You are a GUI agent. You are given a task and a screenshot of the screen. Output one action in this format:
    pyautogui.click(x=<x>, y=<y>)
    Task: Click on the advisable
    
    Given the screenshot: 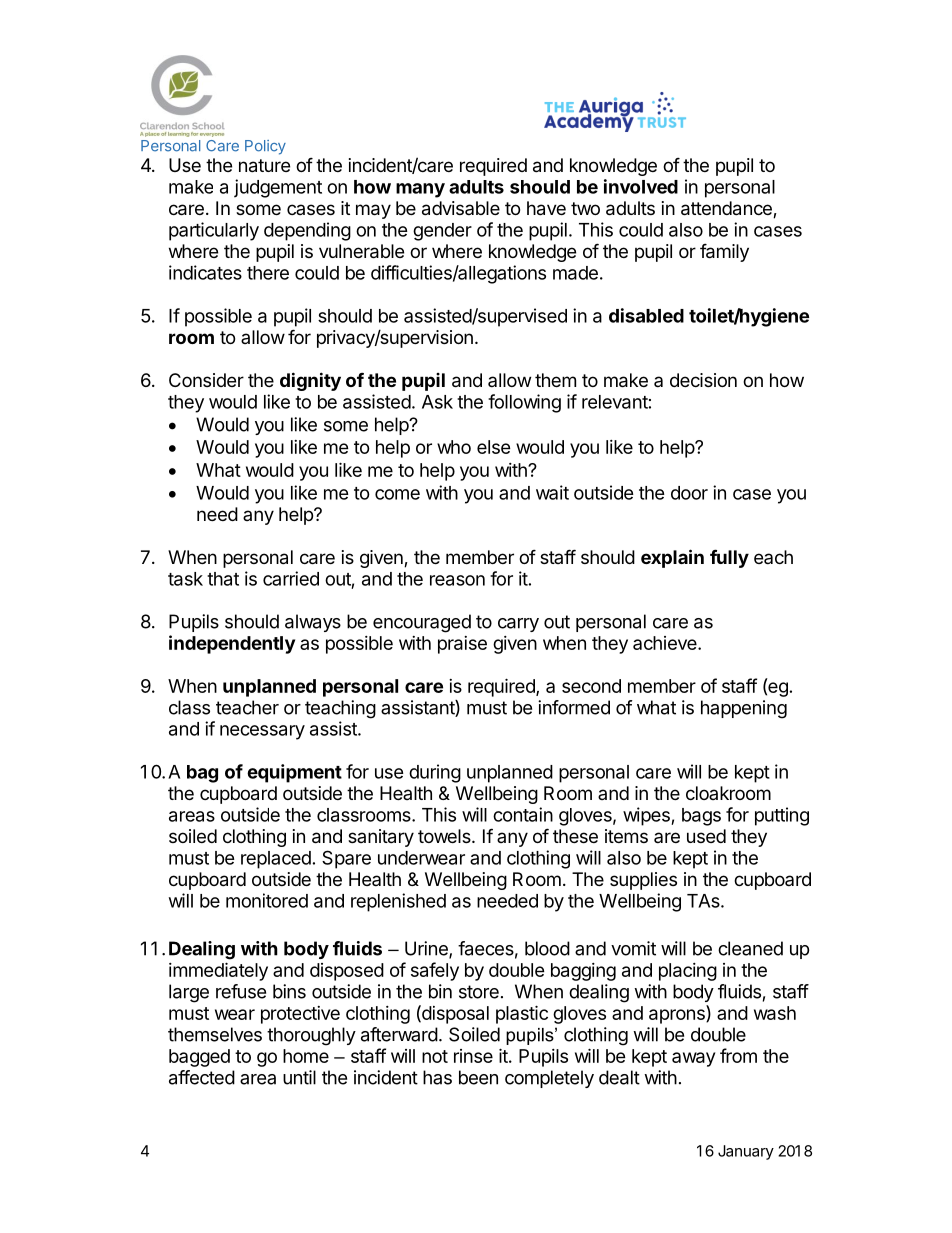 What is the action you would take?
    pyautogui.click(x=461, y=208)
